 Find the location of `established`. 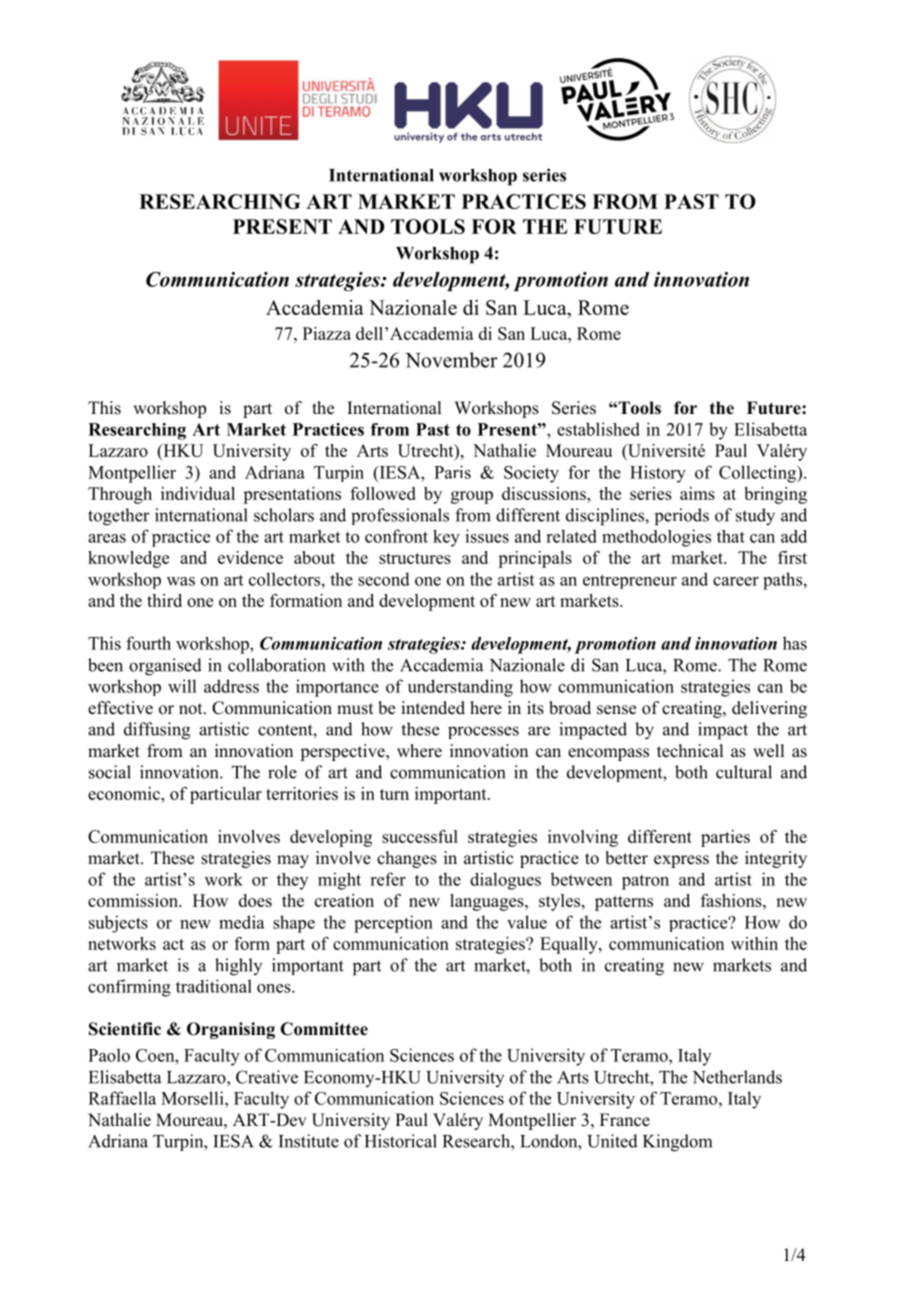

established is located at coordinates (598, 429).
